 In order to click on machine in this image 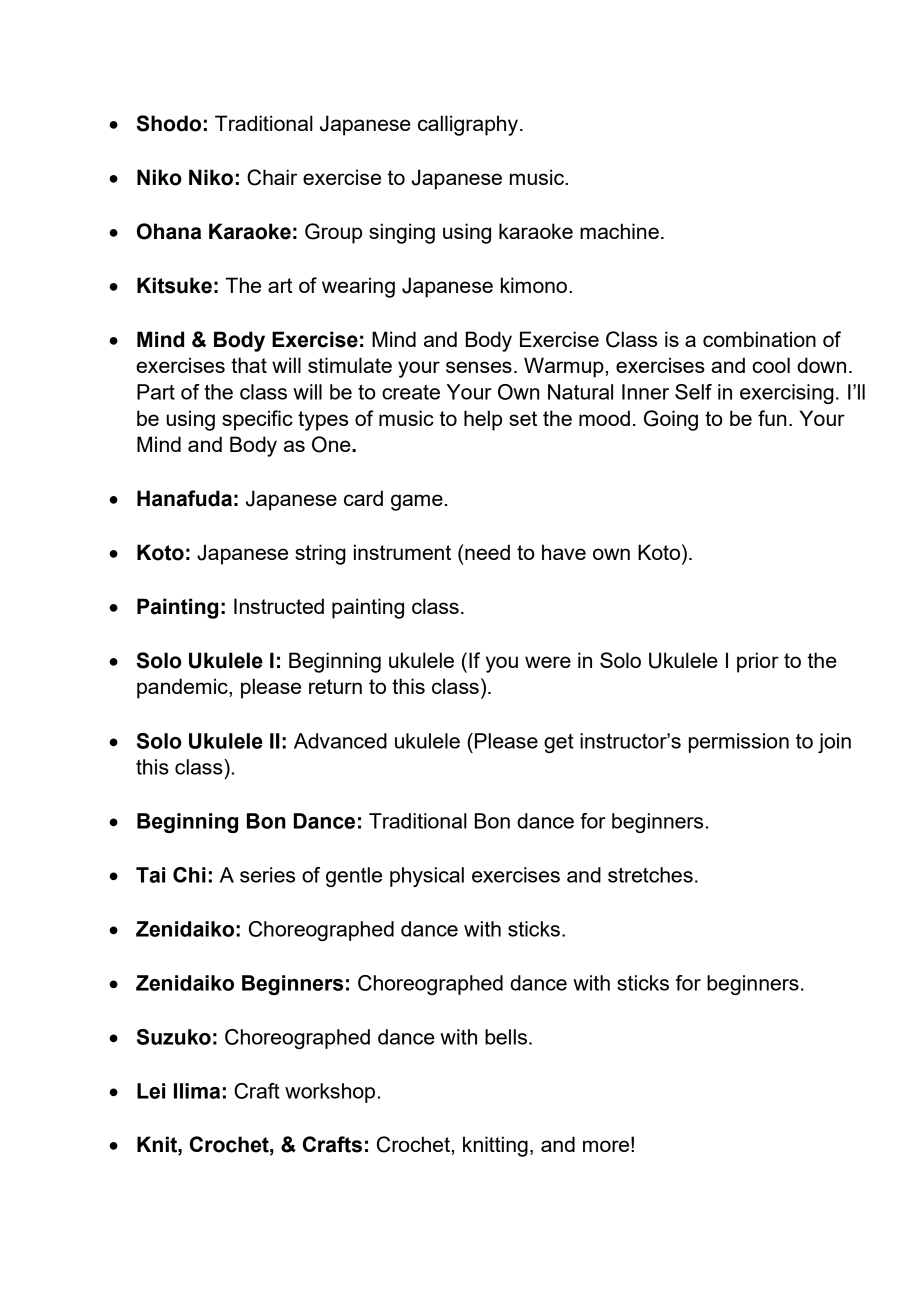, I will do `click(619, 231)`.
